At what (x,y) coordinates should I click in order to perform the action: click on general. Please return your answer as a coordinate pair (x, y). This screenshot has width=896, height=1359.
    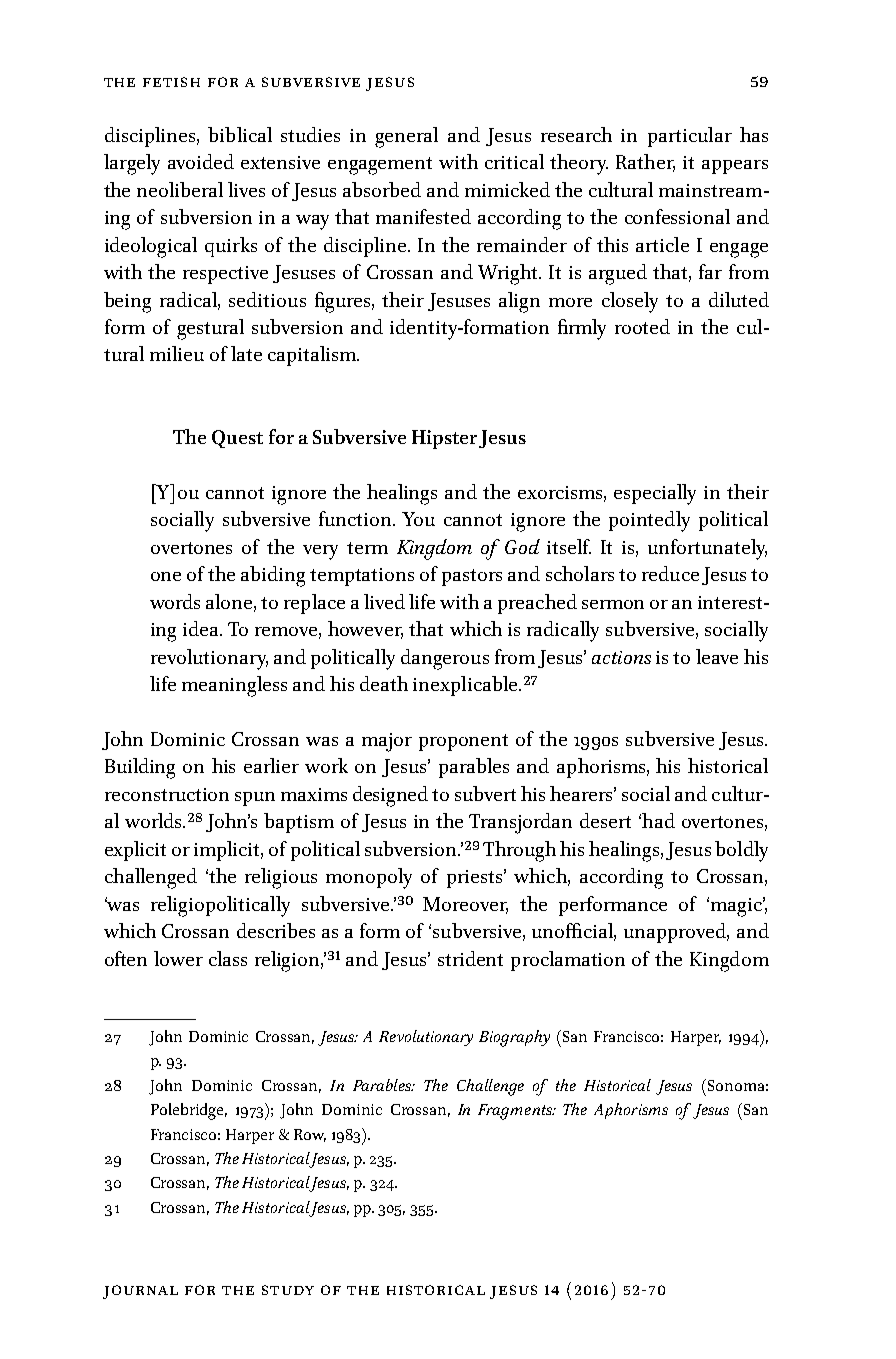
    Looking at the image, I should click on (406, 137).
